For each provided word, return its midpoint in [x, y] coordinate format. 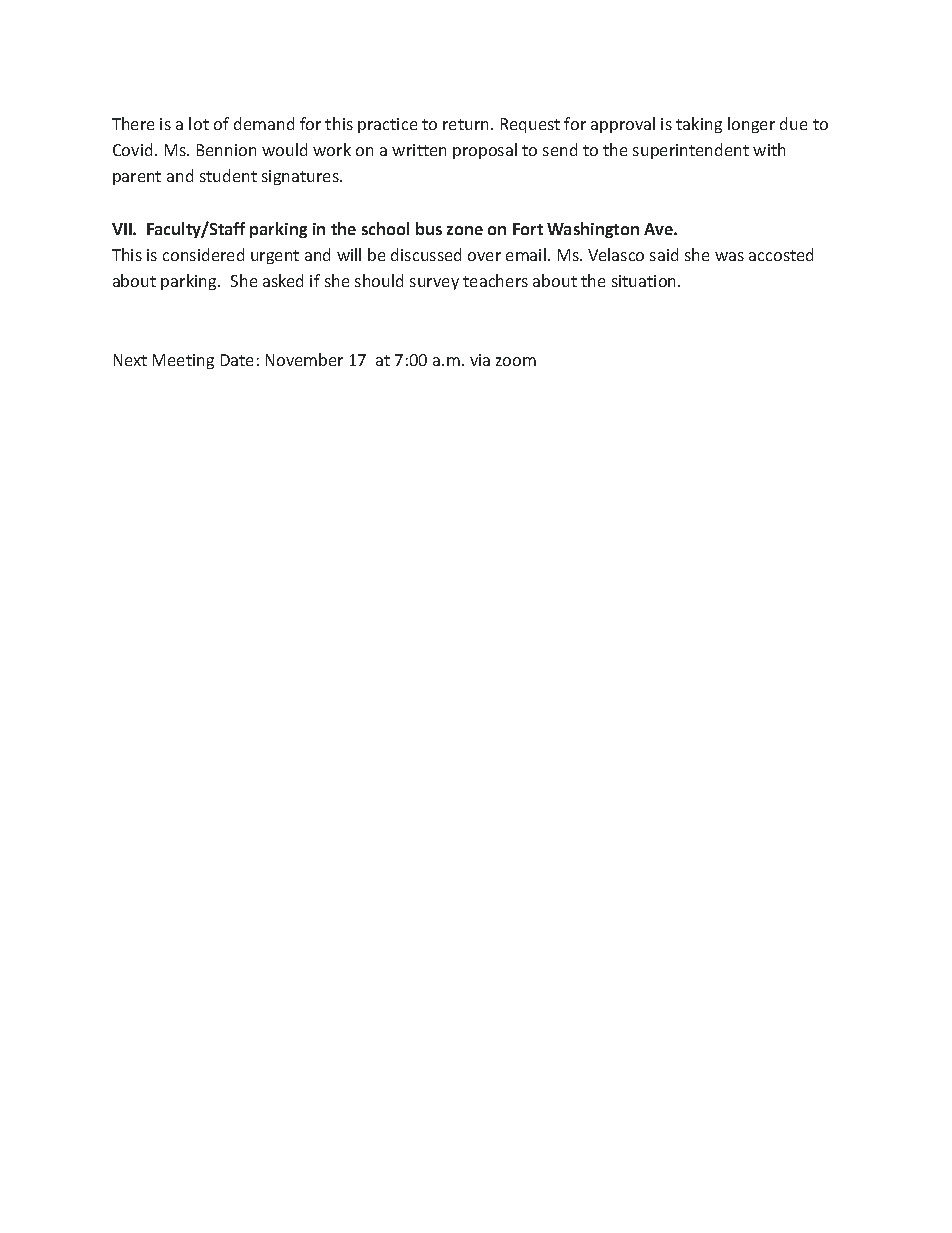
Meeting [183, 361]
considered [203, 254]
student [228, 175]
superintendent [691, 151]
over [484, 256]
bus [429, 228]
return [467, 124]
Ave [659, 229]
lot [199, 123]
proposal [485, 151]
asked [283, 280]
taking [699, 125]
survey [434, 284]
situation [645, 281]
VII [123, 229]
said [664, 254]
